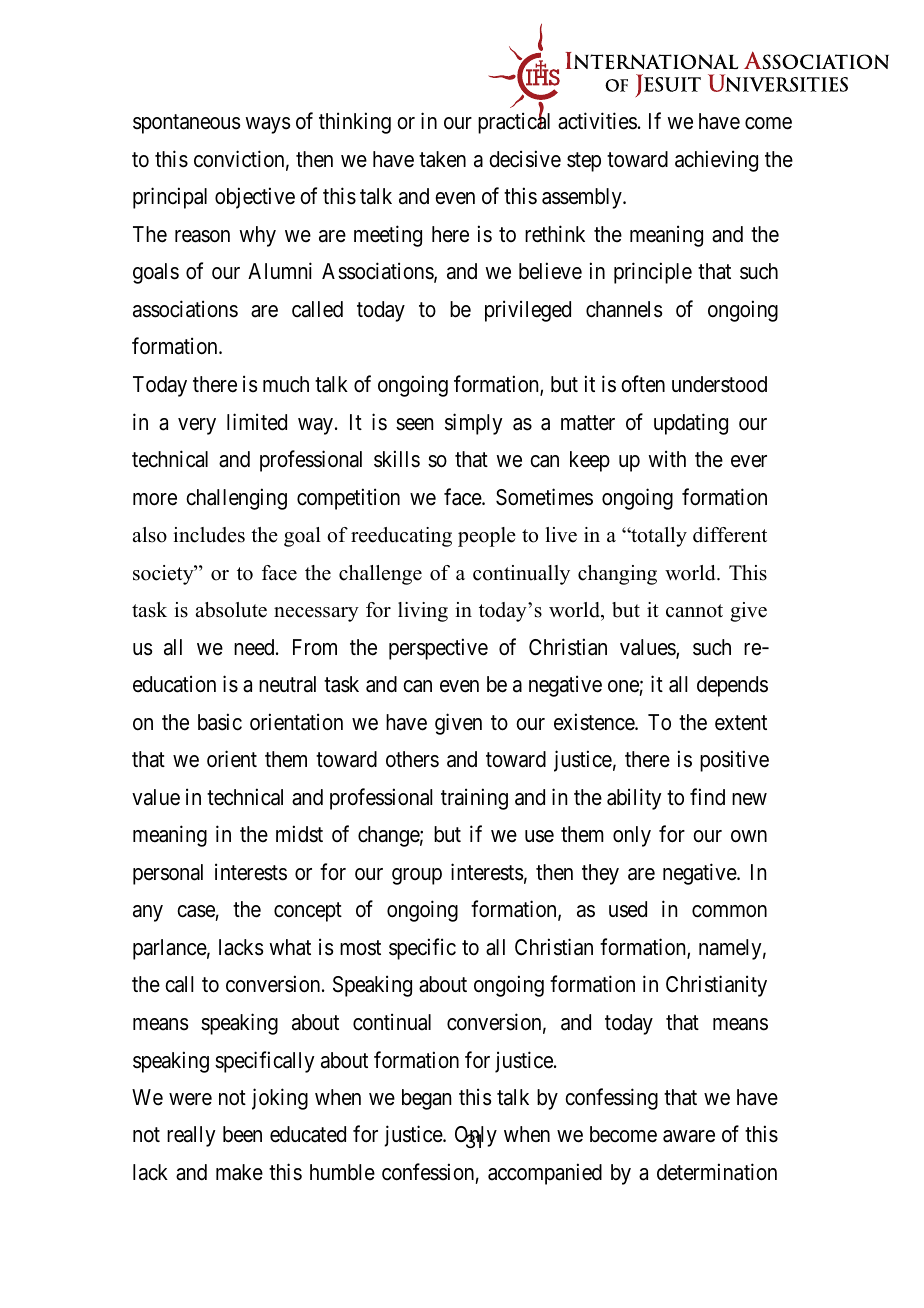 The image size is (924, 1308). I want to click on taken, so click(442, 159).
